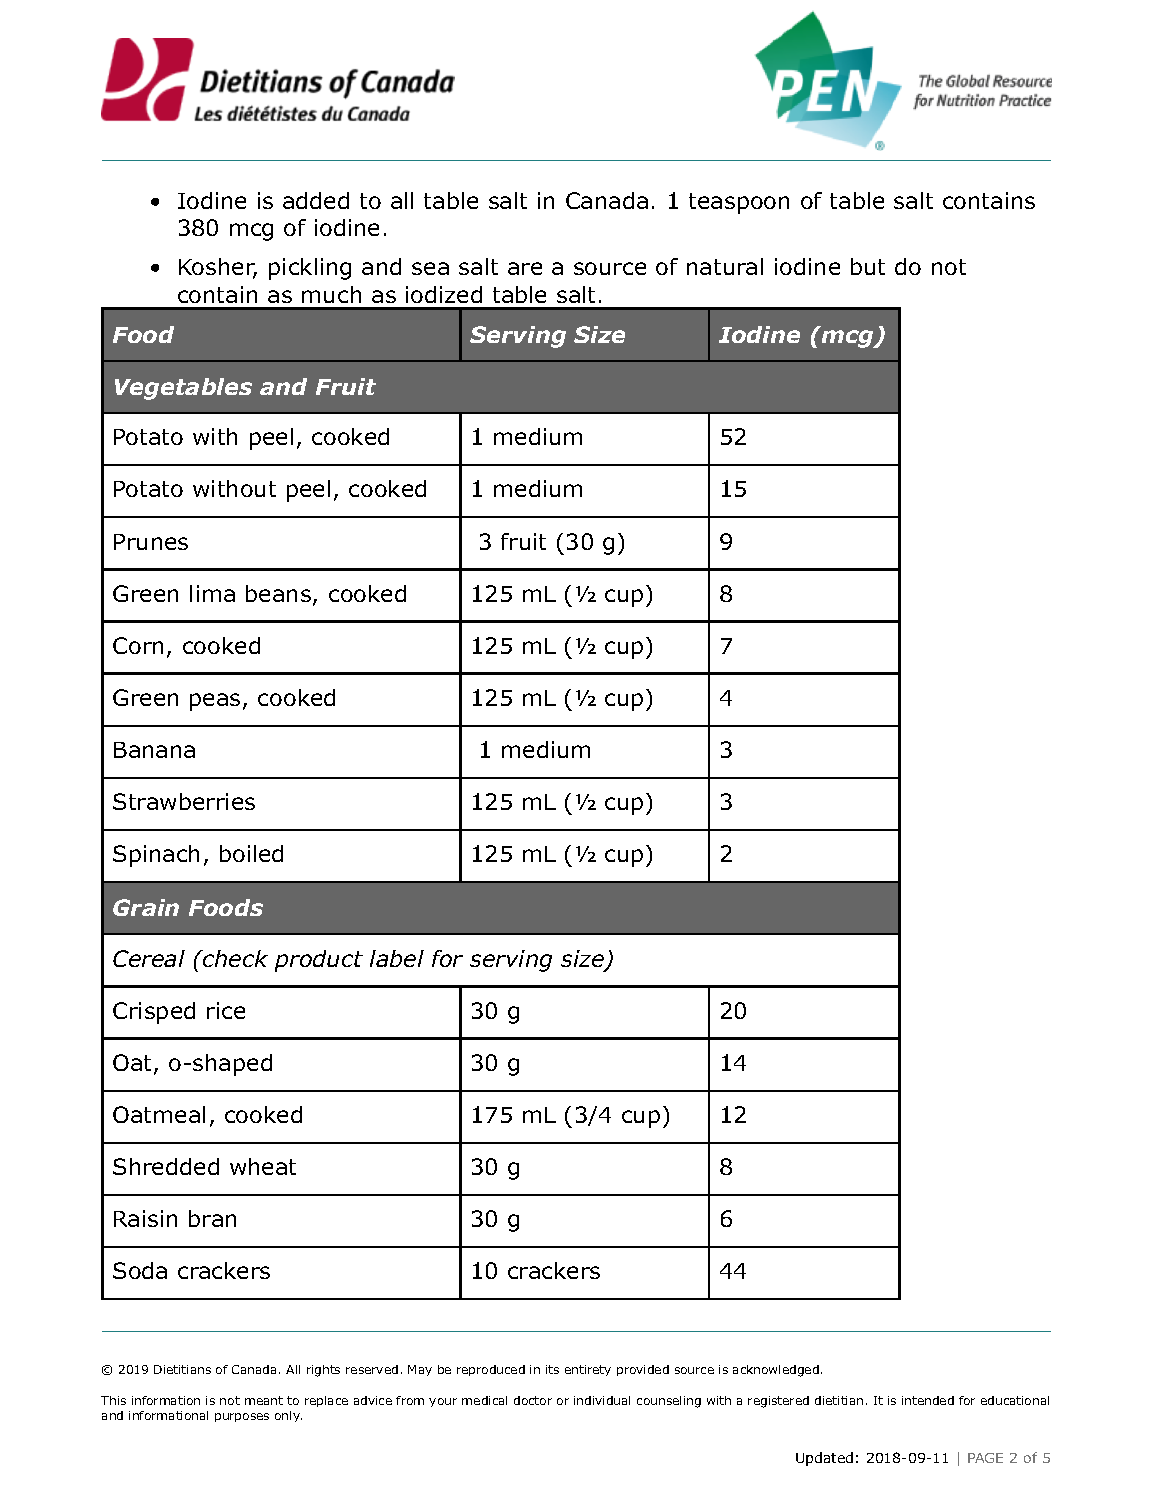 The width and height of the screenshot is (1153, 1492). I want to click on Kosher, so click(218, 268).
